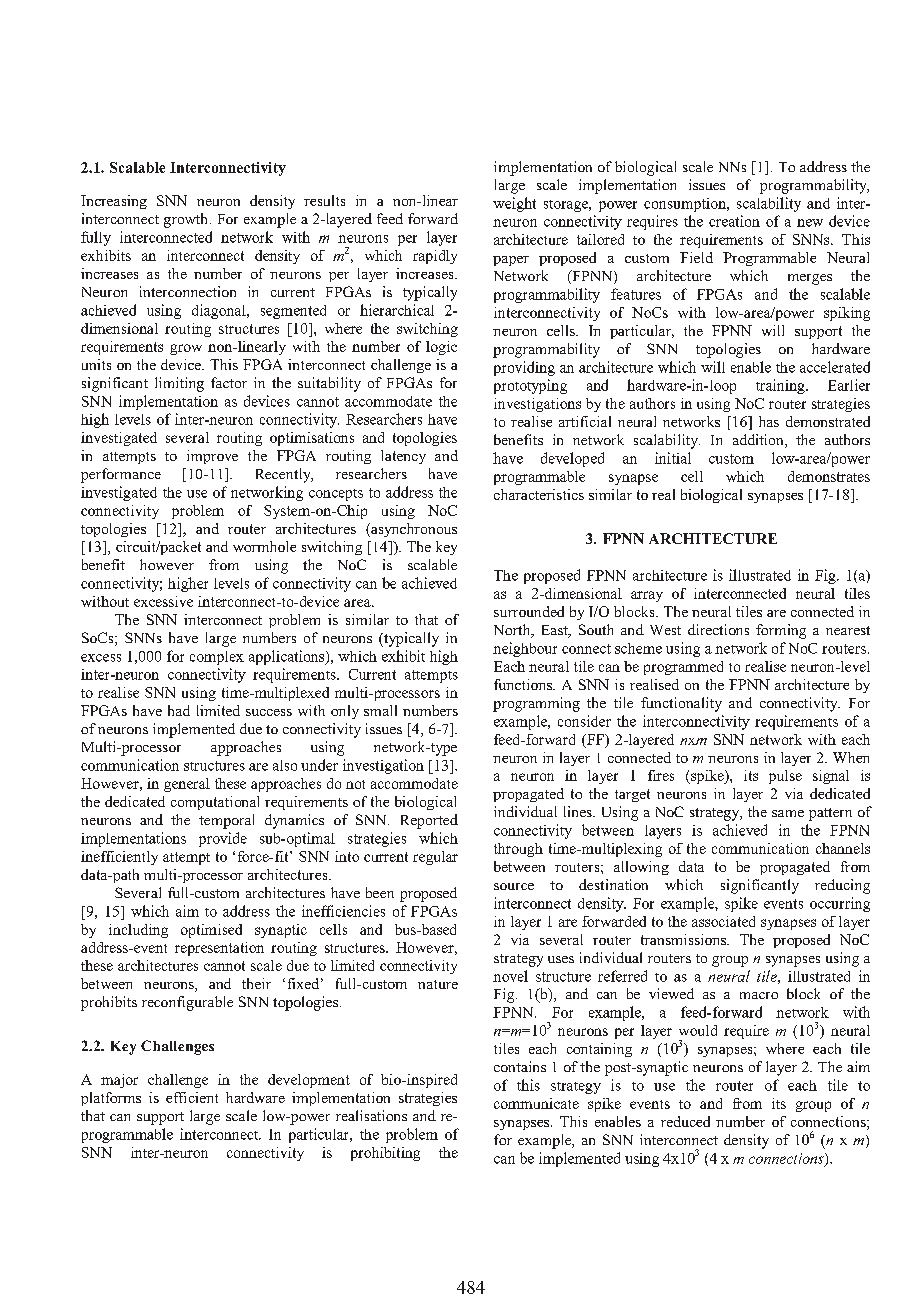 This document has width=924, height=1308. I want to click on same, so click(788, 813).
